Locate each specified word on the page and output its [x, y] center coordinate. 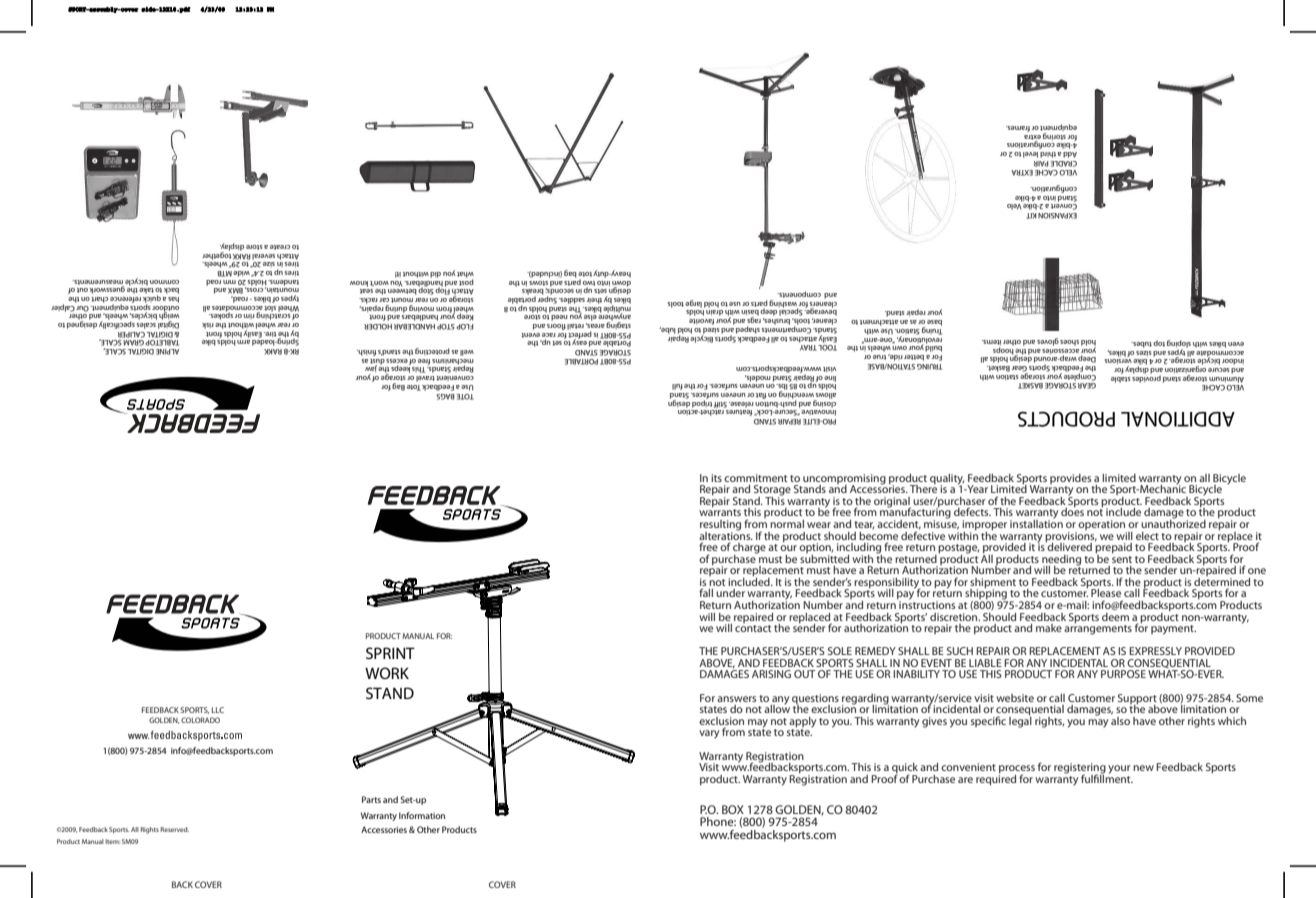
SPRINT [390, 653]
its [716, 478]
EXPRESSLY [1155, 651]
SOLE [840, 651]
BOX [733, 809]
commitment [755, 478]
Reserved [174, 829]
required [996, 779]
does [1072, 511]
